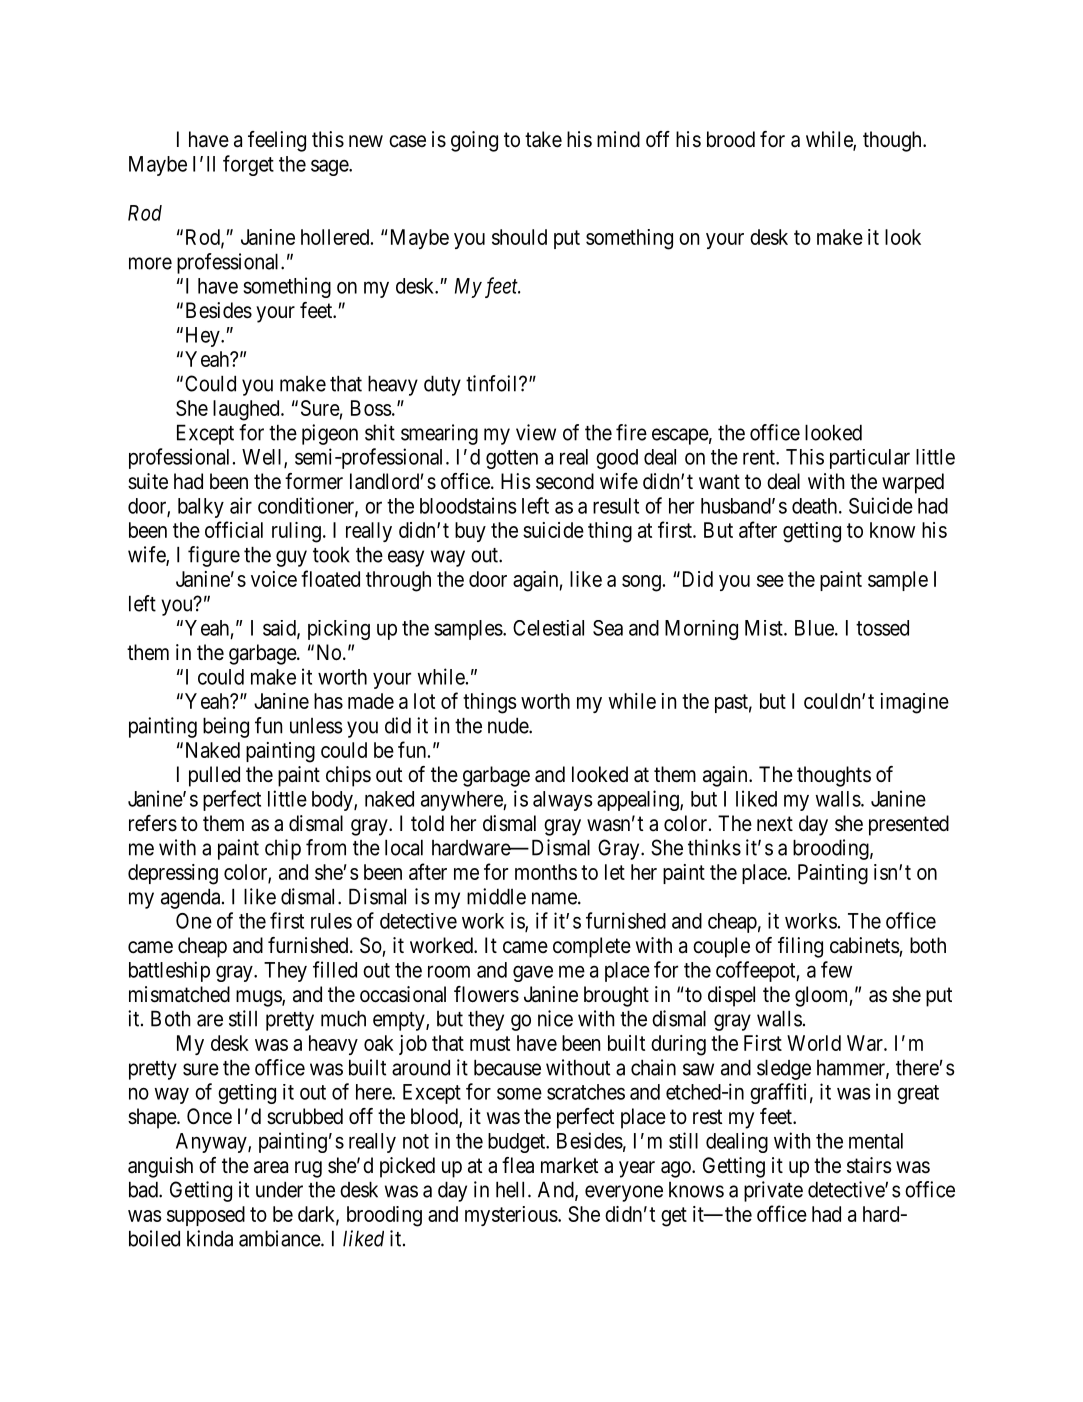  I want to click on supposed, so click(206, 1216).
